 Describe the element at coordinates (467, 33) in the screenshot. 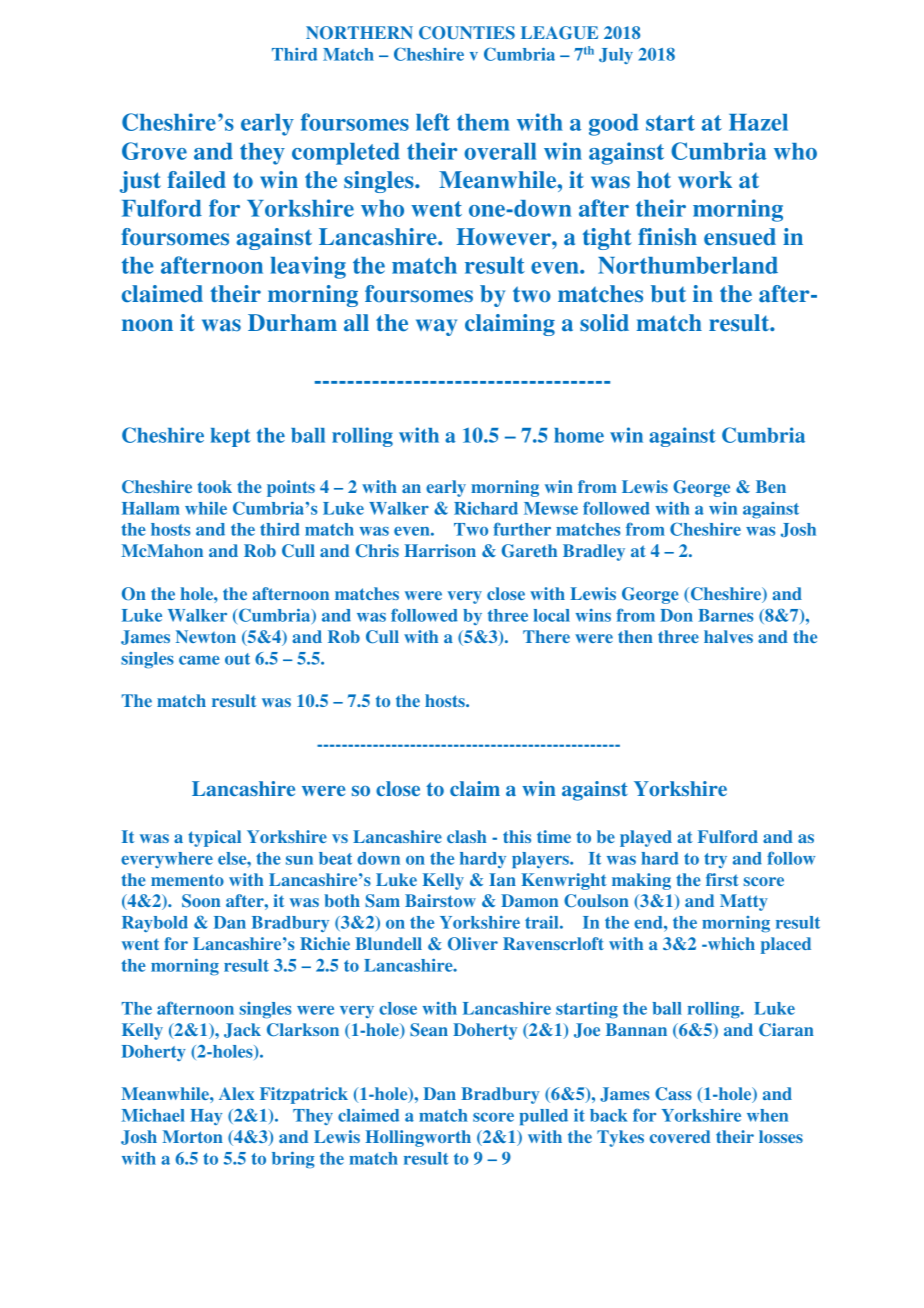

I see `COUNTIES` at that location.
